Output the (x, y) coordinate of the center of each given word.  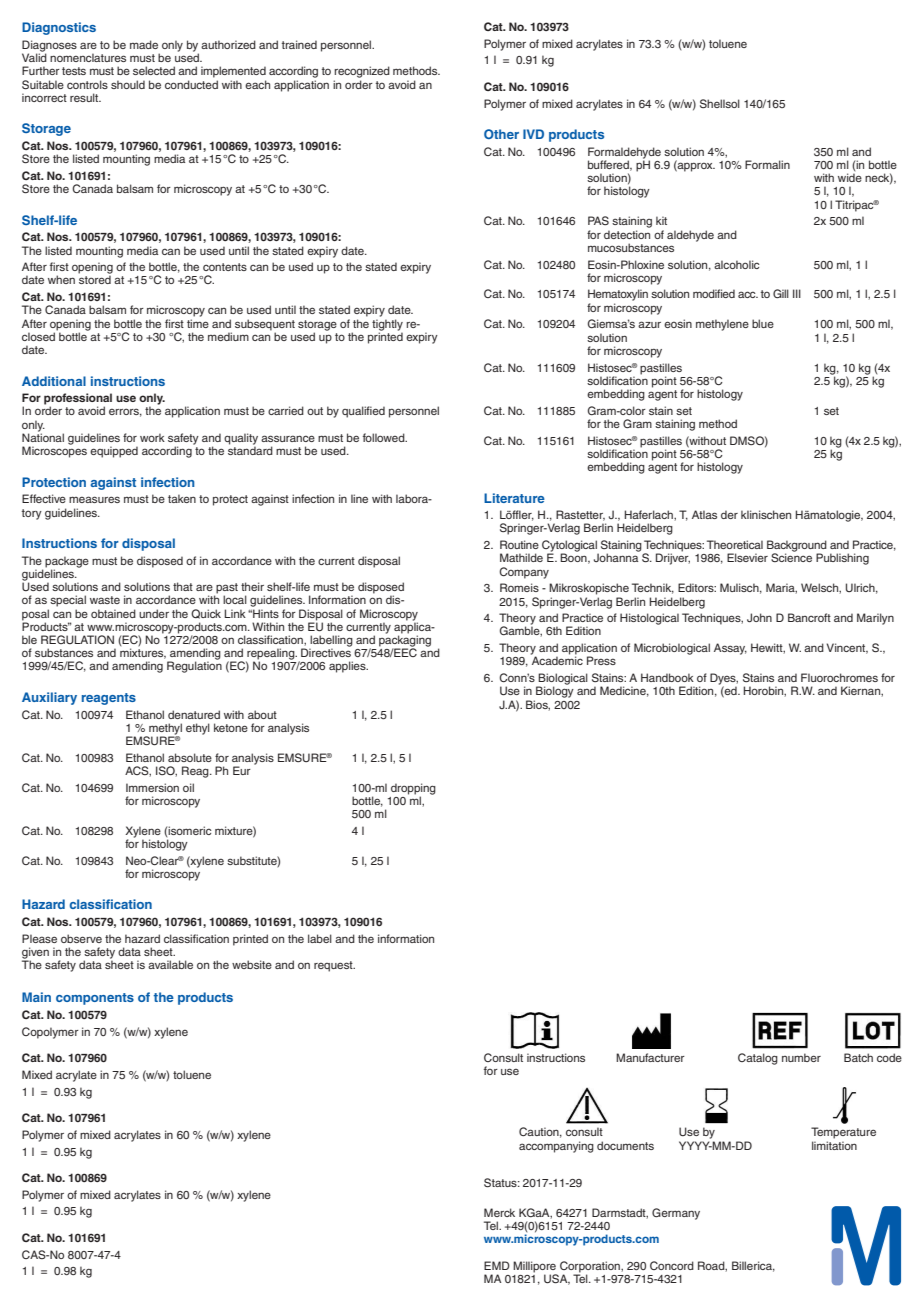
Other (501, 134)
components (95, 999)
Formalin (767, 164)
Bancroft (809, 617)
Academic (557, 660)
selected (154, 70)
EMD (497, 1265)
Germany (676, 1214)
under (154, 613)
